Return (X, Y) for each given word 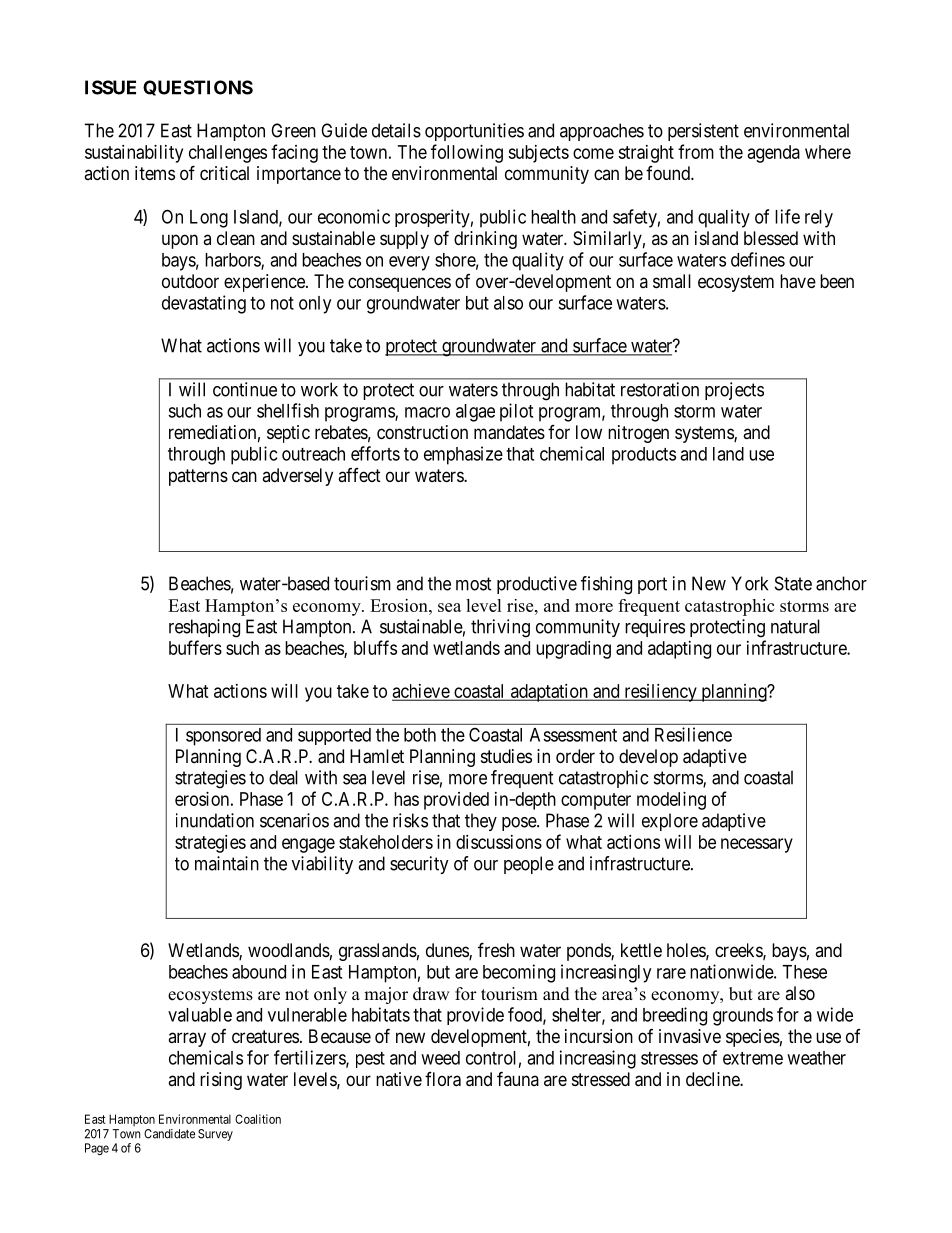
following (467, 153)
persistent (703, 132)
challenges (228, 154)
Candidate (169, 1134)
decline (713, 1079)
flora (443, 1079)
